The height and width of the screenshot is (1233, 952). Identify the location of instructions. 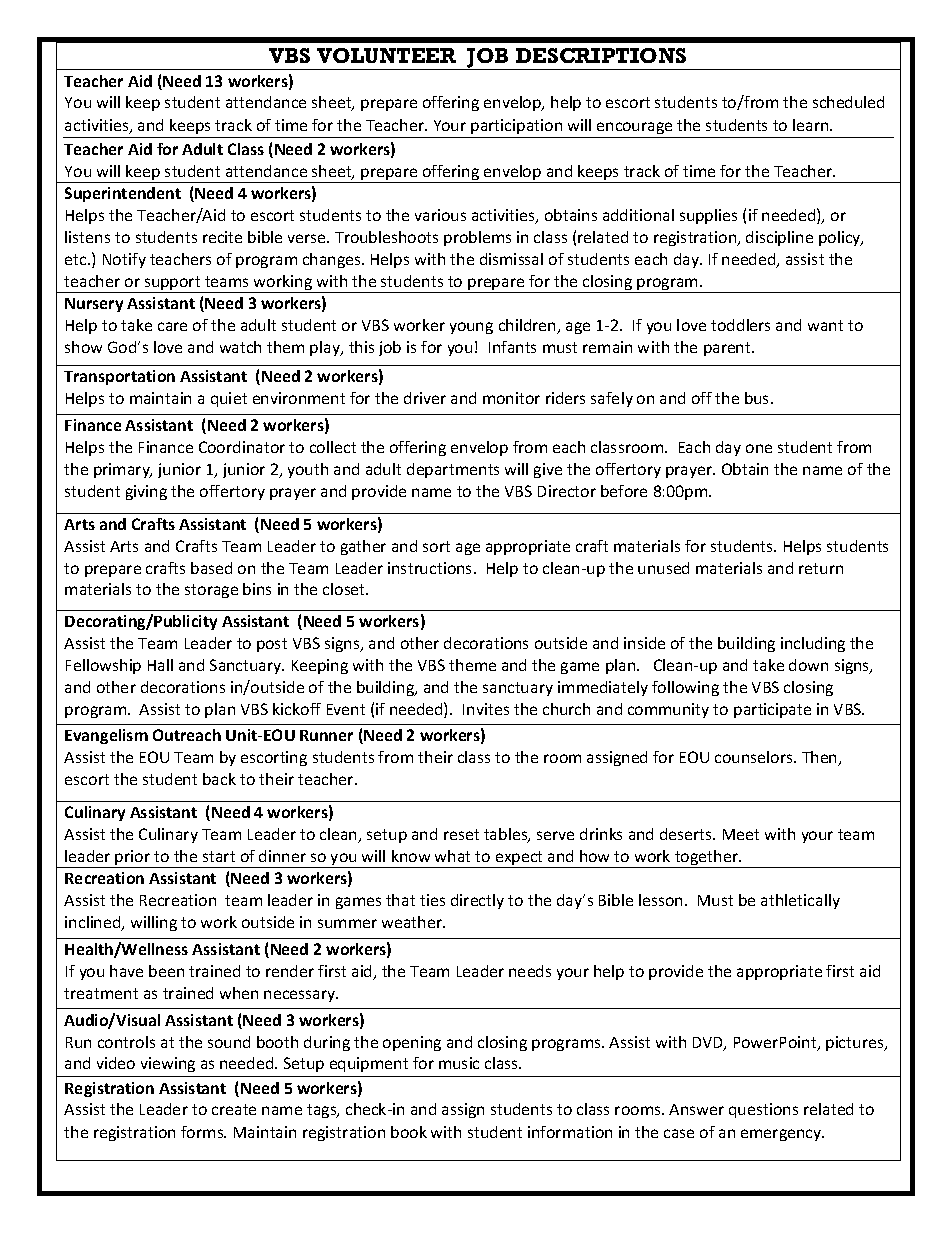
(431, 568).
